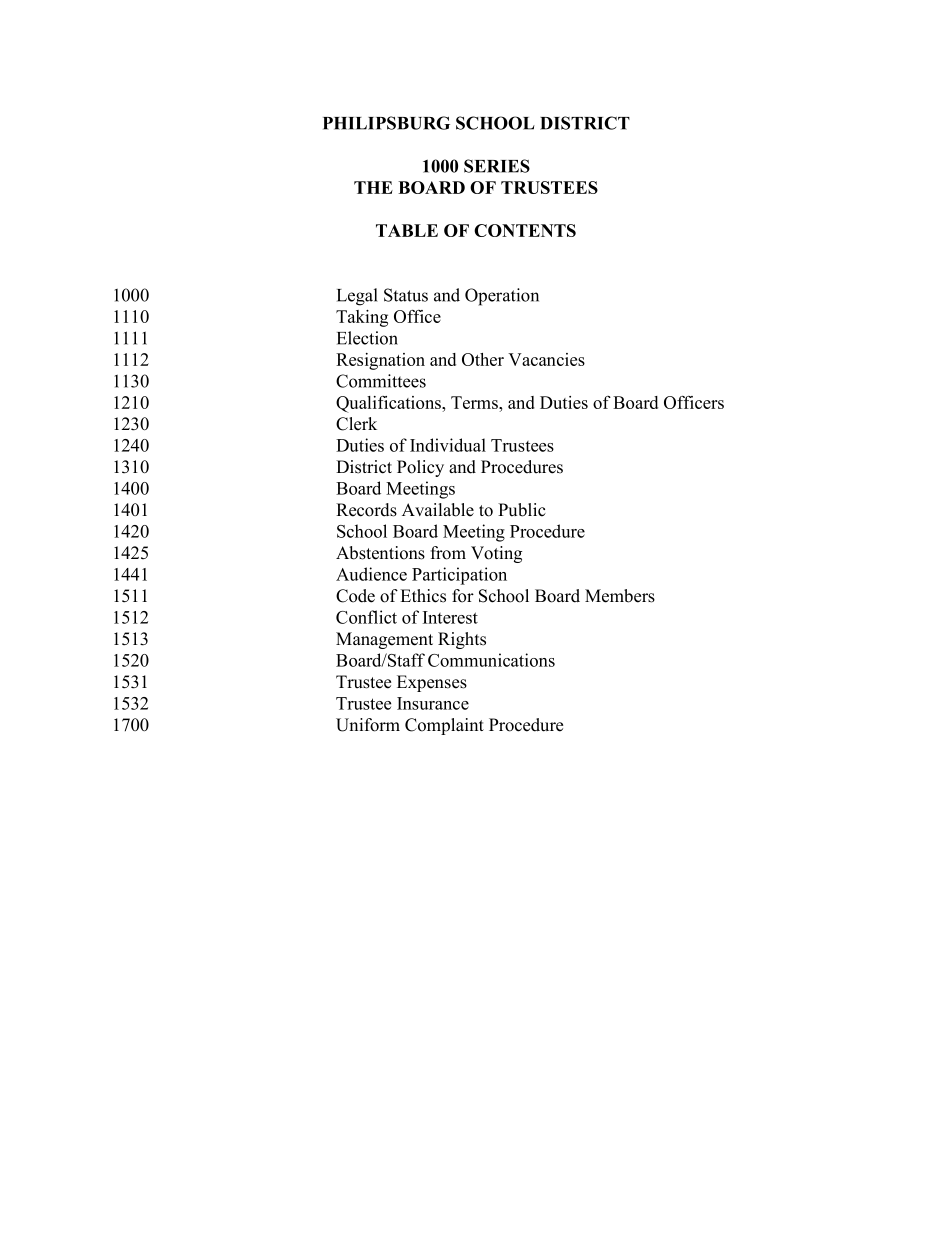  What do you see at coordinates (620, 596) in the document?
I see `Members` at bounding box center [620, 596].
